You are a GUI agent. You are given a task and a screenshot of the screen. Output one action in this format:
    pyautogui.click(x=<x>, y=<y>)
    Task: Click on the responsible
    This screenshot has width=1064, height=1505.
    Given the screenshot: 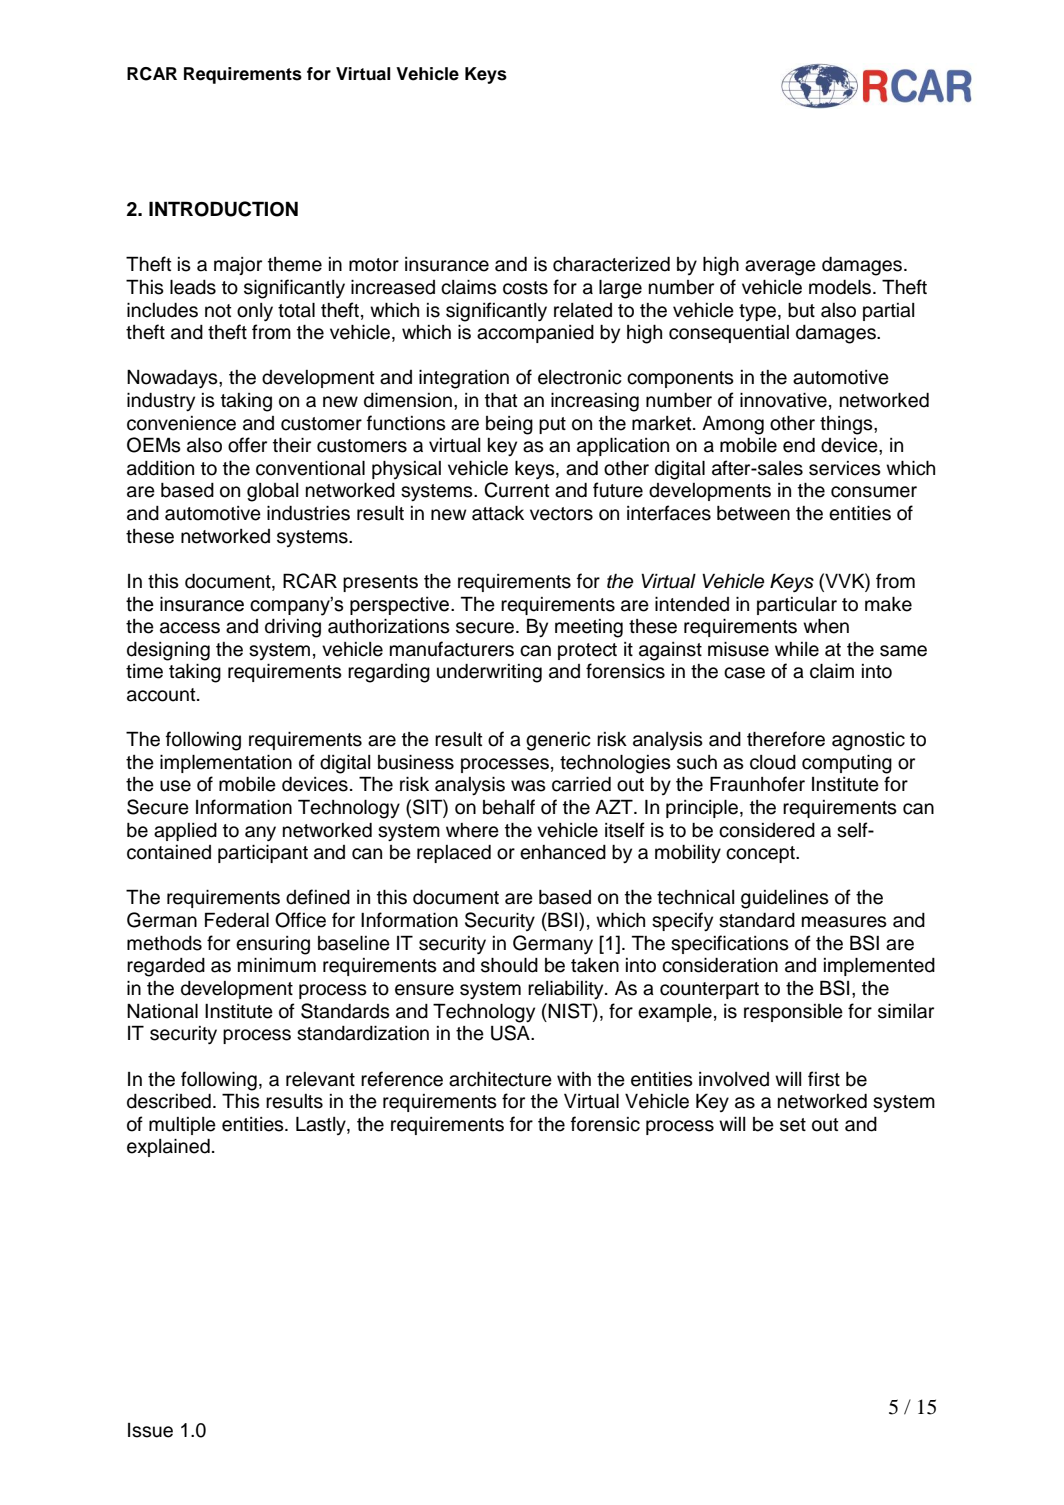 What is the action you would take?
    pyautogui.click(x=793, y=1013)
